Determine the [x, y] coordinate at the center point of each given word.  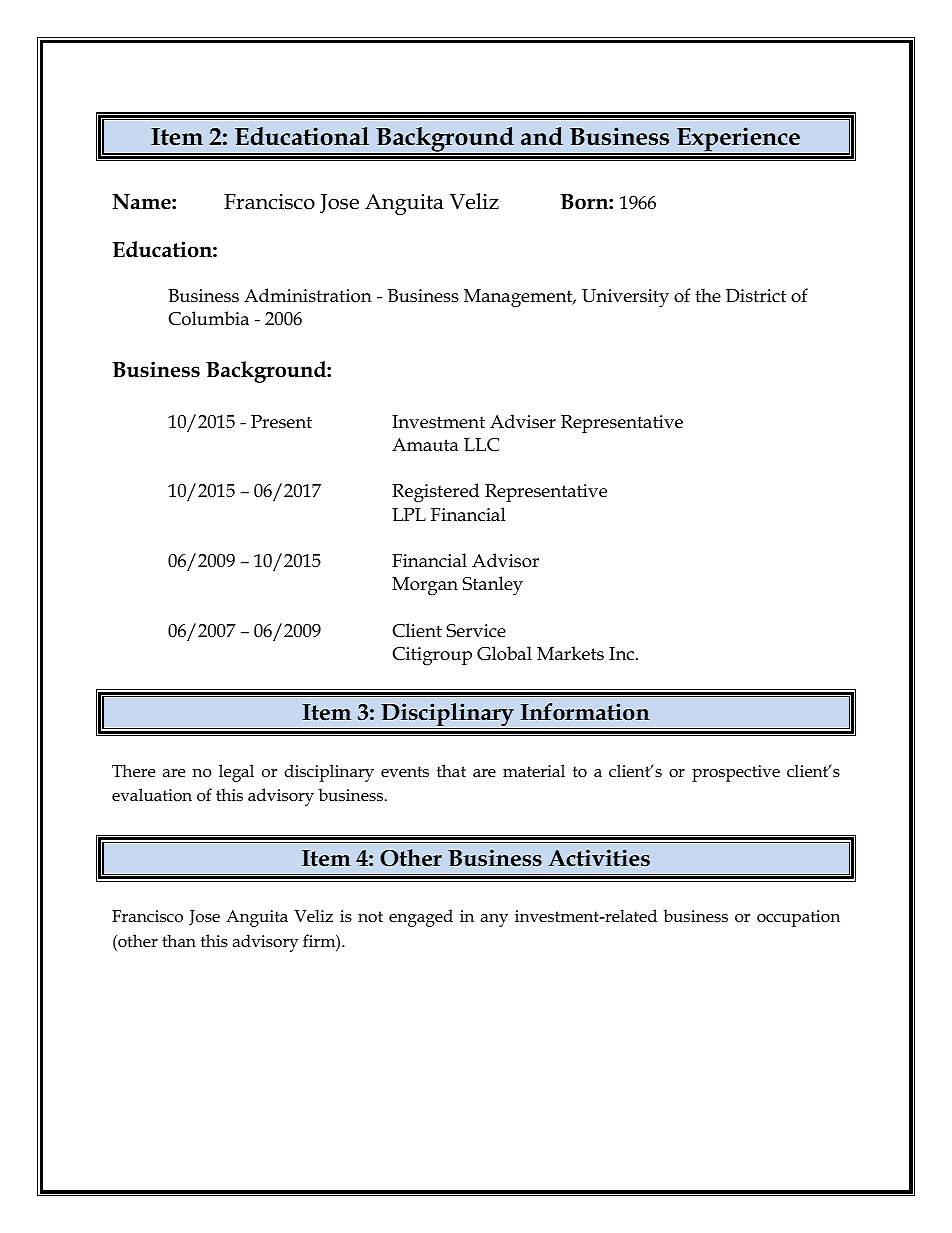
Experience [738, 140]
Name [142, 202]
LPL [409, 514]
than [179, 940]
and [542, 136]
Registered [435, 493]
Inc [623, 654]
